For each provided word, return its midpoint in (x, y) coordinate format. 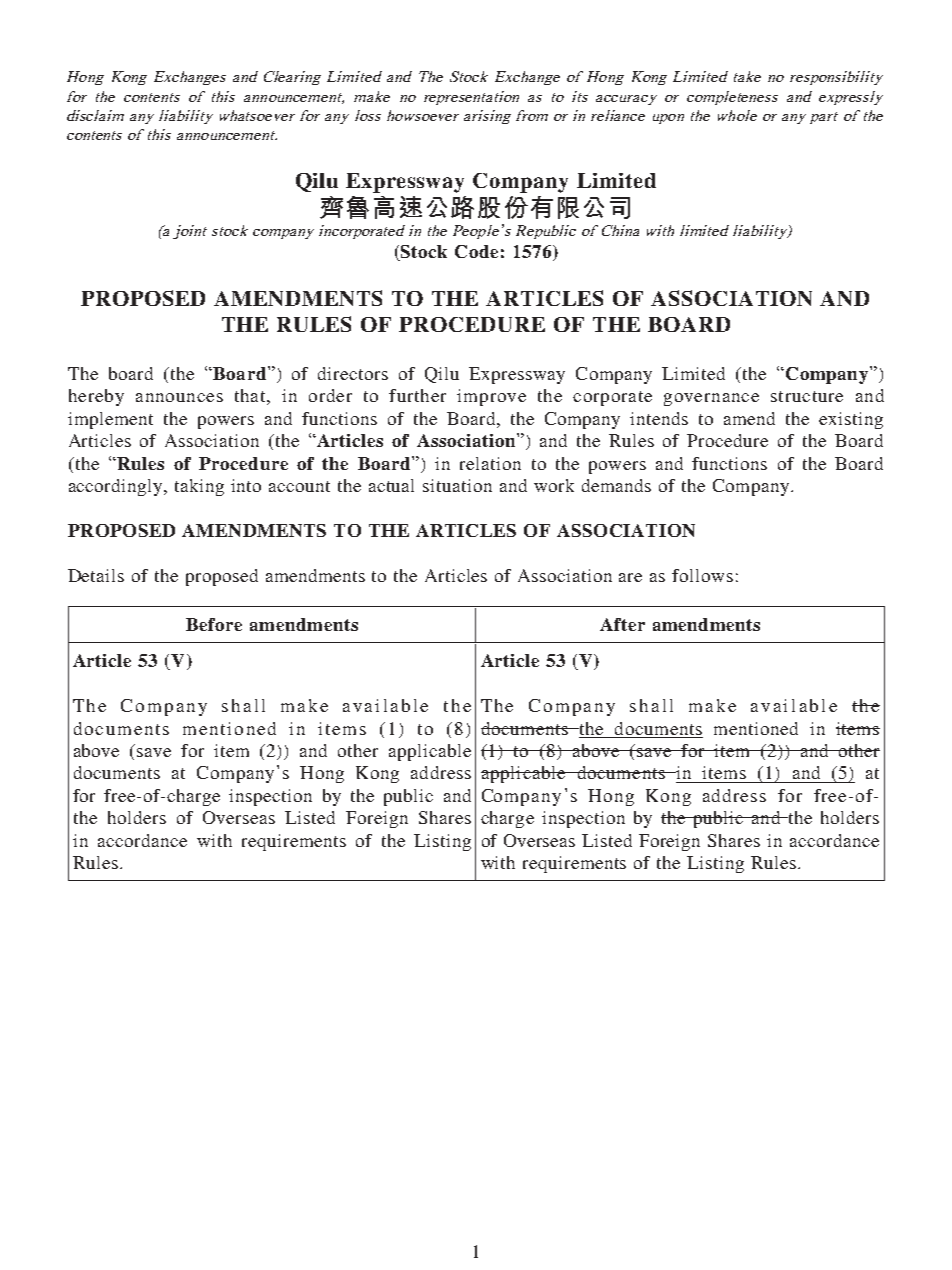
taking (199, 487)
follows (702, 575)
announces (179, 397)
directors (353, 373)
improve (491, 397)
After (622, 624)
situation (457, 485)
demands (616, 485)
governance (711, 399)
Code (476, 251)
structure (807, 396)
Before (214, 624)
